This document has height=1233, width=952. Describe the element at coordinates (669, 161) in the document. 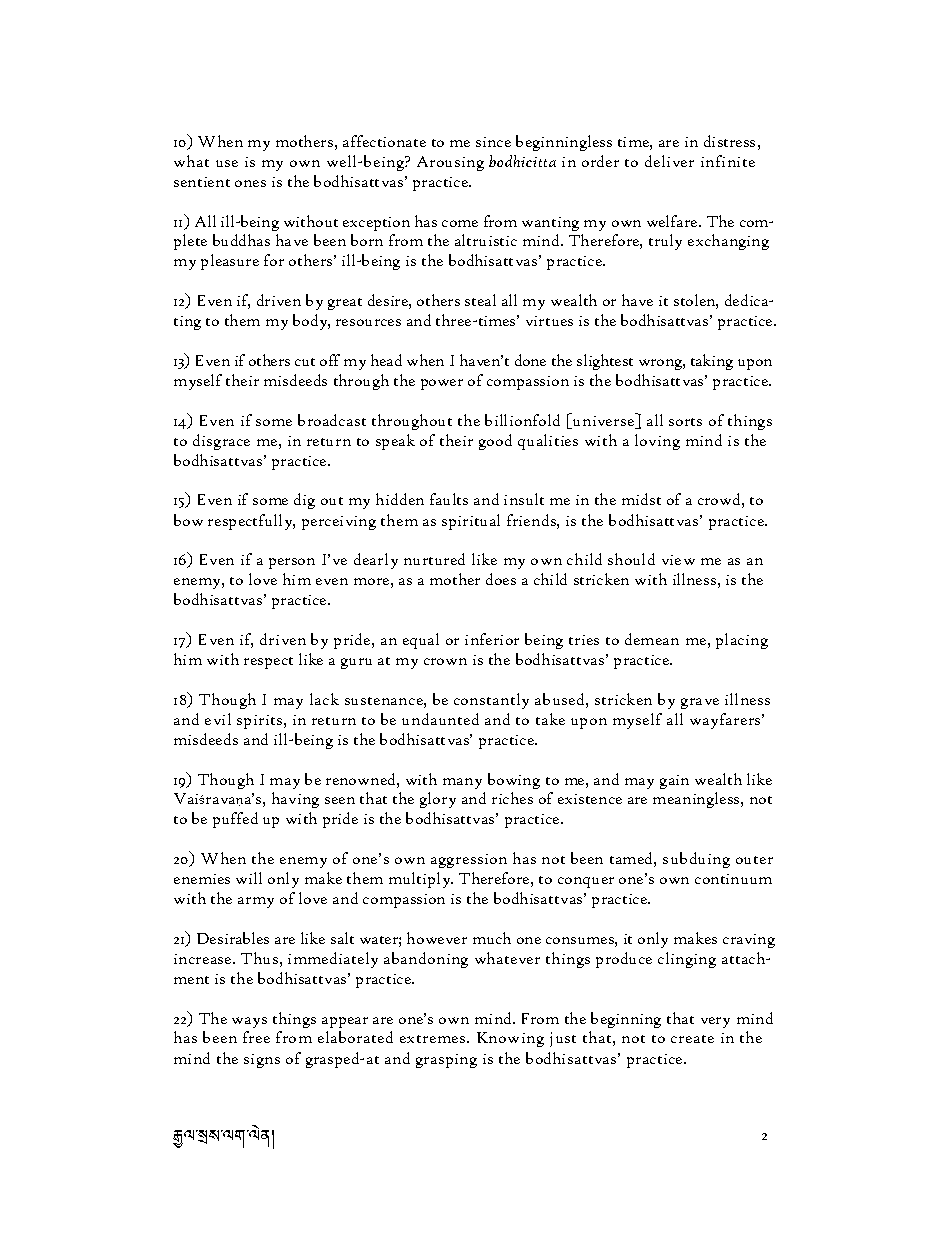

I see `deliver` at that location.
